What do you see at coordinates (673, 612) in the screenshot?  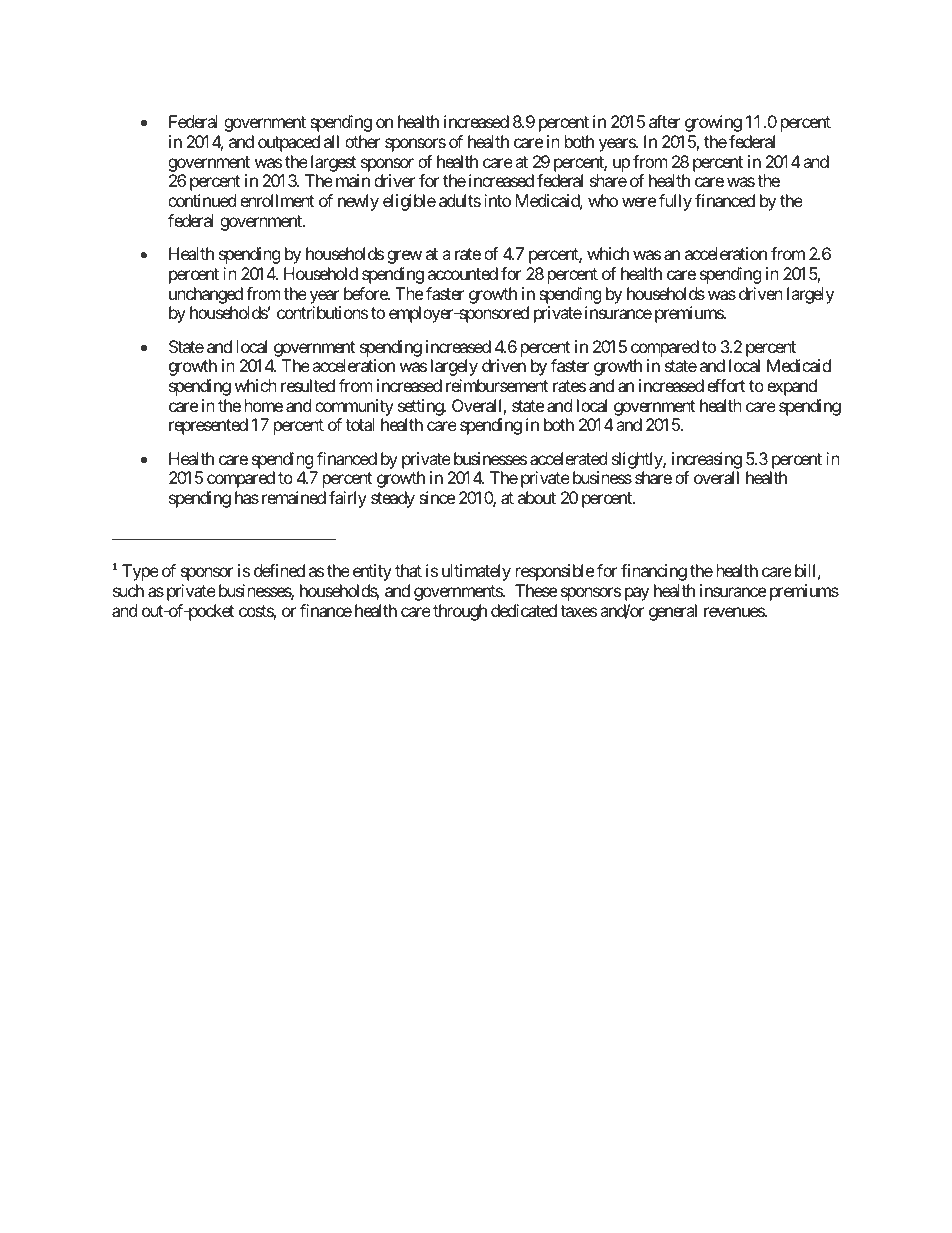 I see `general` at bounding box center [673, 612].
